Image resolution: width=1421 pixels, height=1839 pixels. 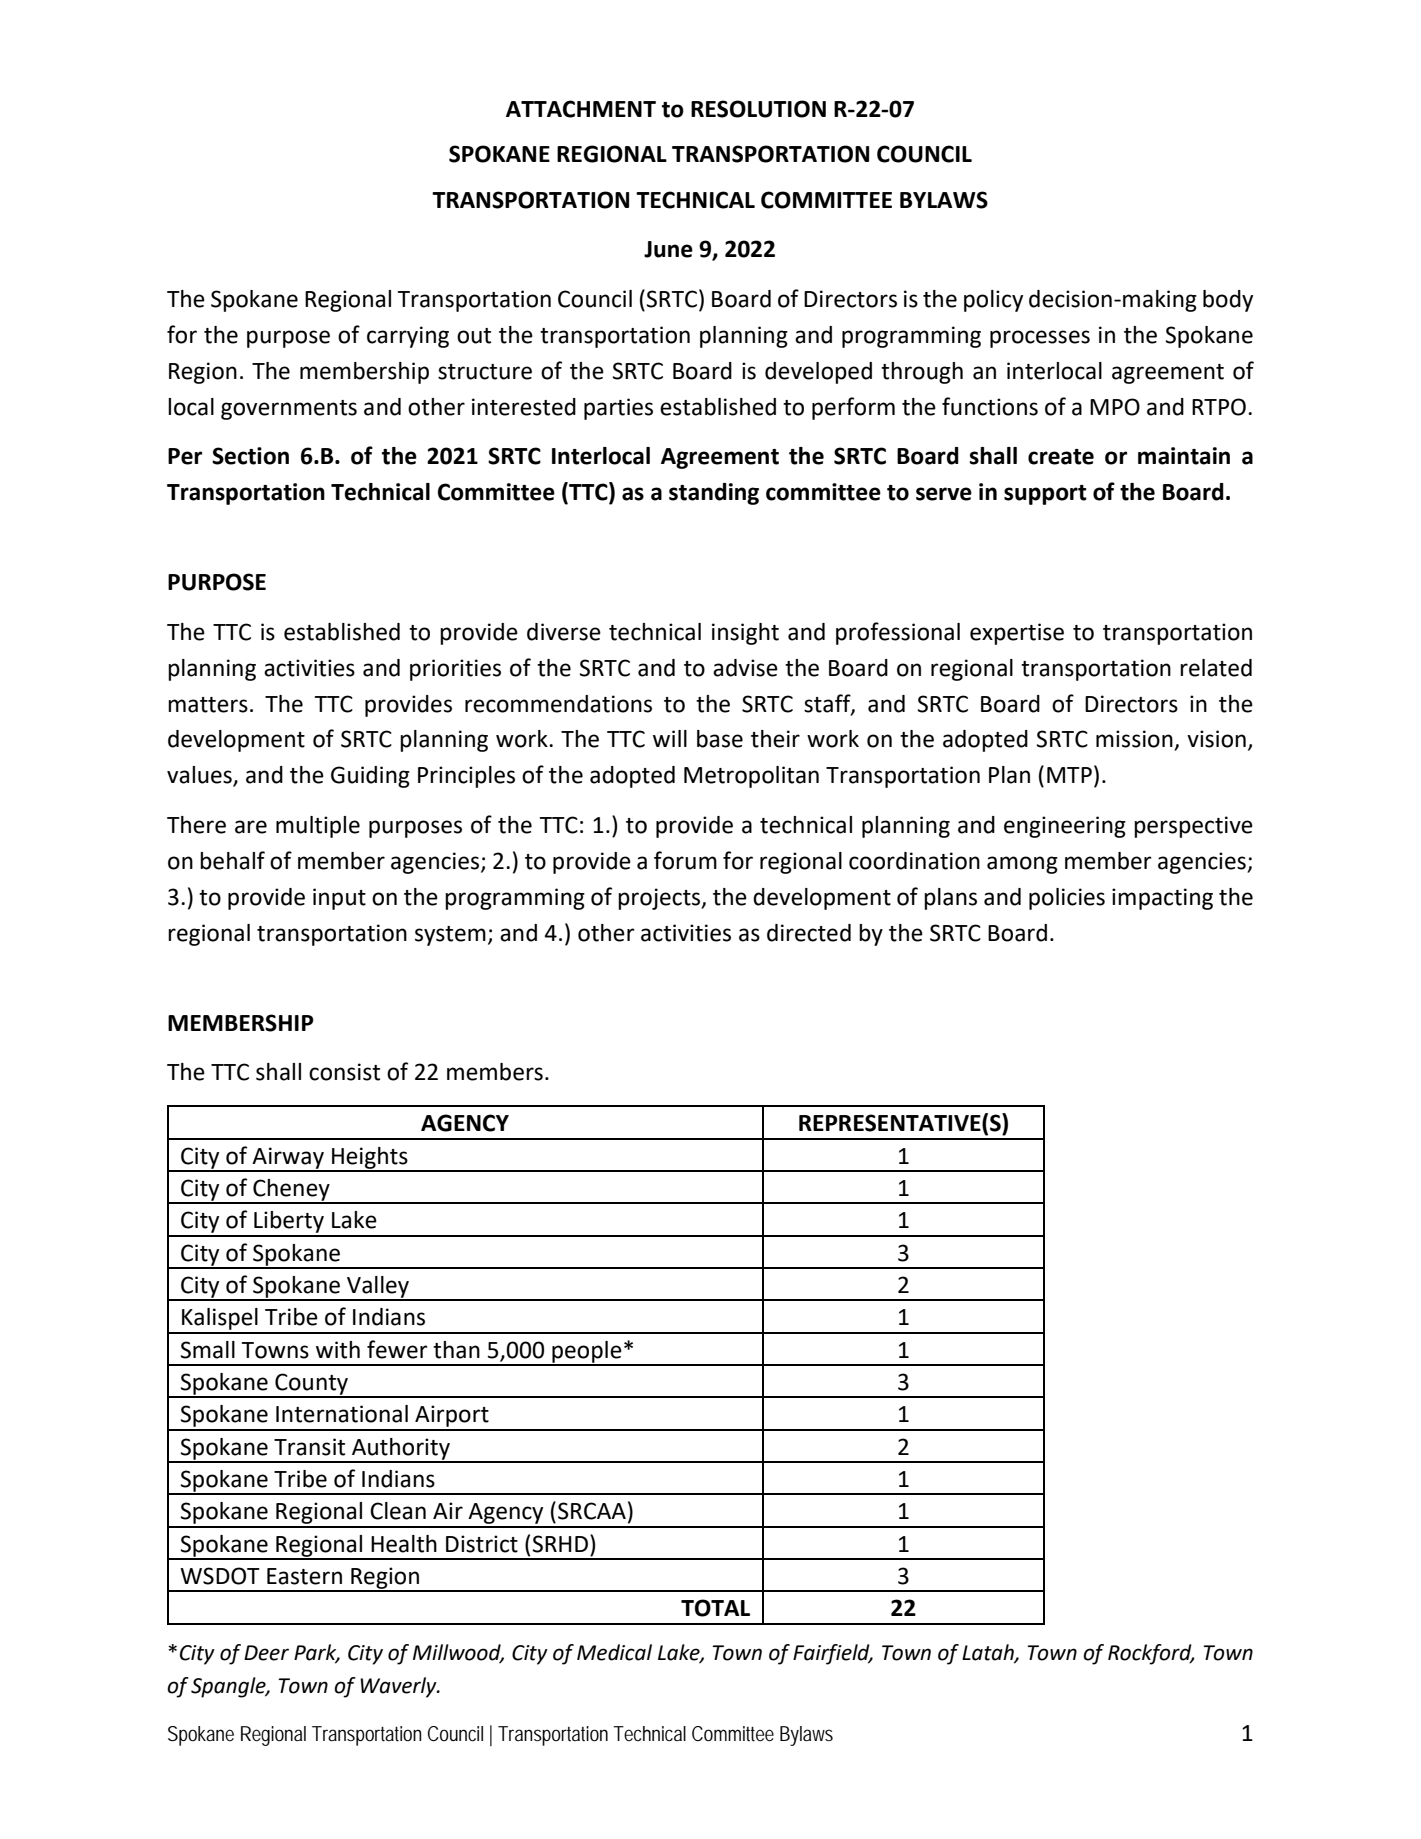 What do you see at coordinates (1045, 495) in the image?
I see `support` at bounding box center [1045, 495].
